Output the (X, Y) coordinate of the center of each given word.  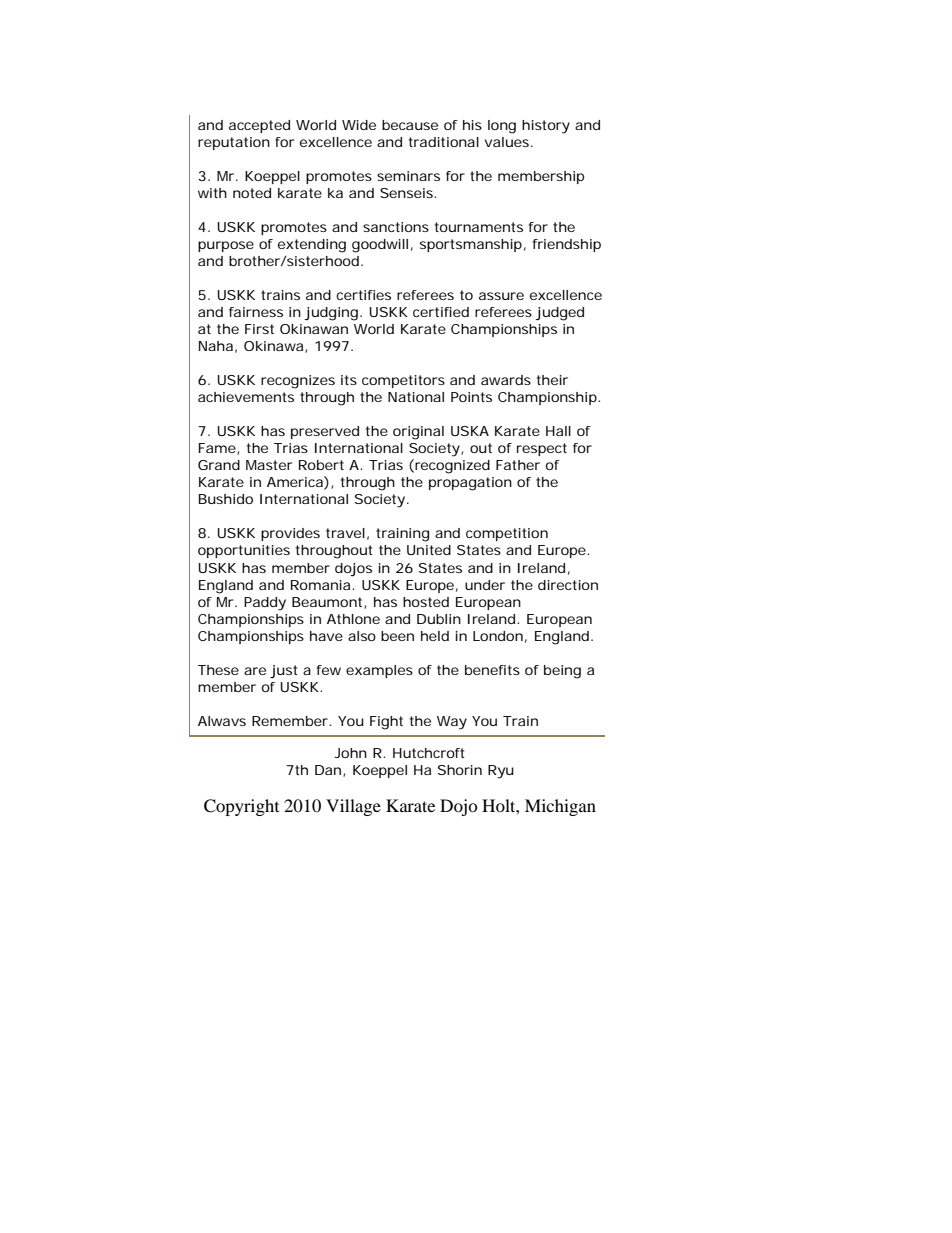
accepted (259, 126)
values (508, 142)
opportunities (244, 551)
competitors (403, 381)
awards (506, 380)
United (429, 550)
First (259, 329)
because (410, 125)
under (485, 585)
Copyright (241, 807)
